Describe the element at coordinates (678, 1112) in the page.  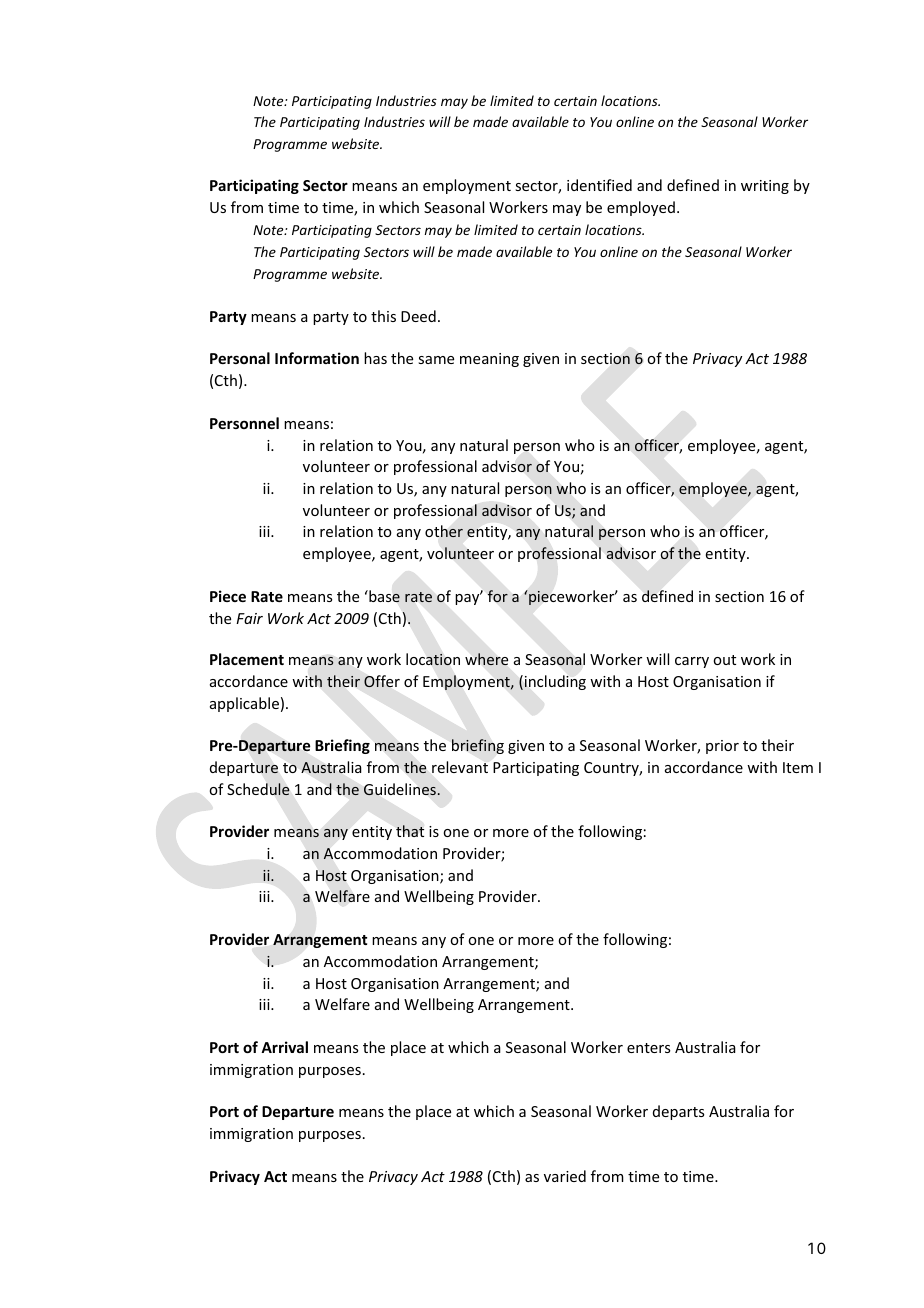
I see `departs` at that location.
